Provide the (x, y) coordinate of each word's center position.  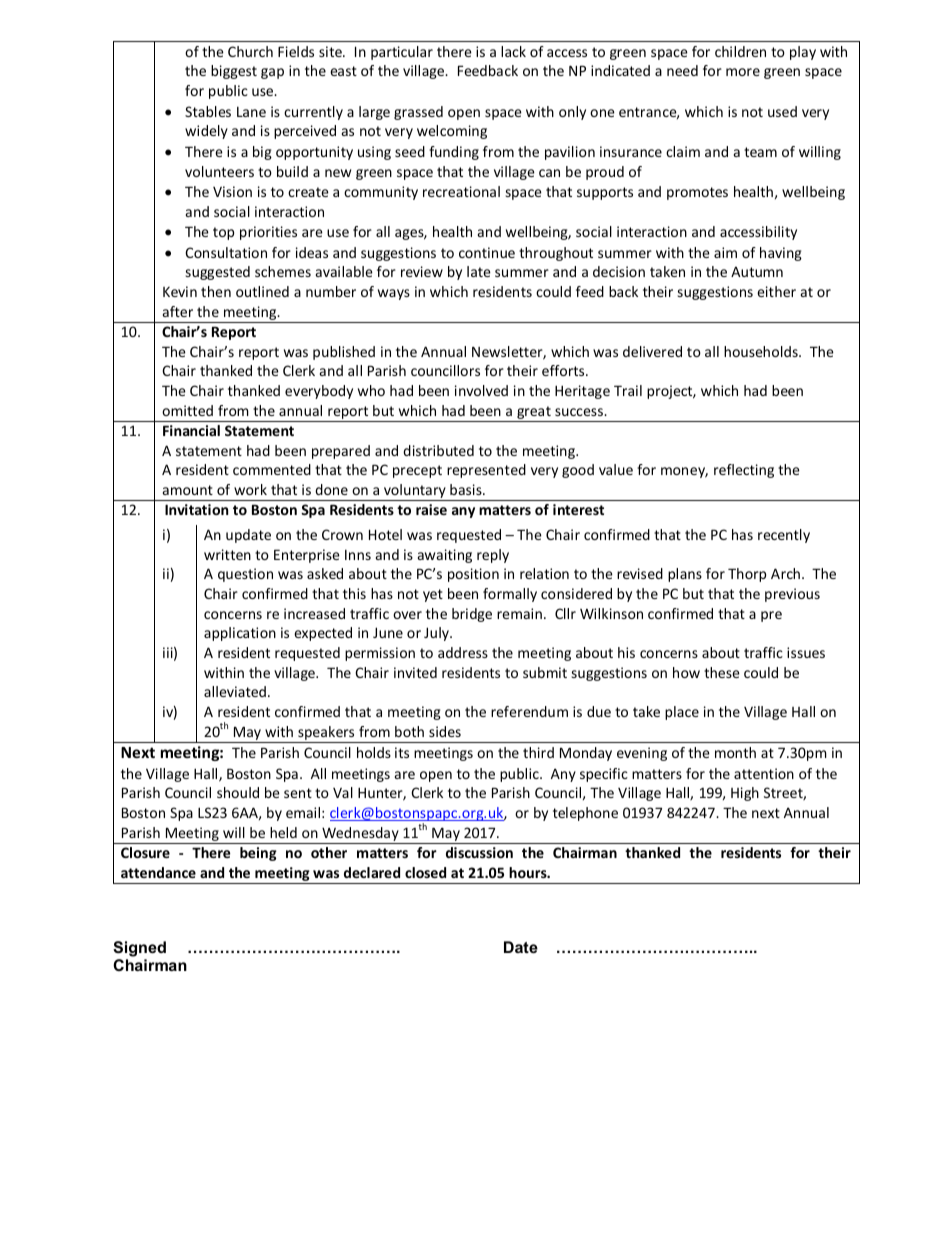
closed (425, 872)
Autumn (757, 271)
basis (467, 489)
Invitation (196, 509)
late (479, 271)
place (682, 713)
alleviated (235, 691)
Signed (139, 949)
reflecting (744, 471)
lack (513, 51)
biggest (234, 72)
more (743, 72)
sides (445, 731)
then (216, 291)
